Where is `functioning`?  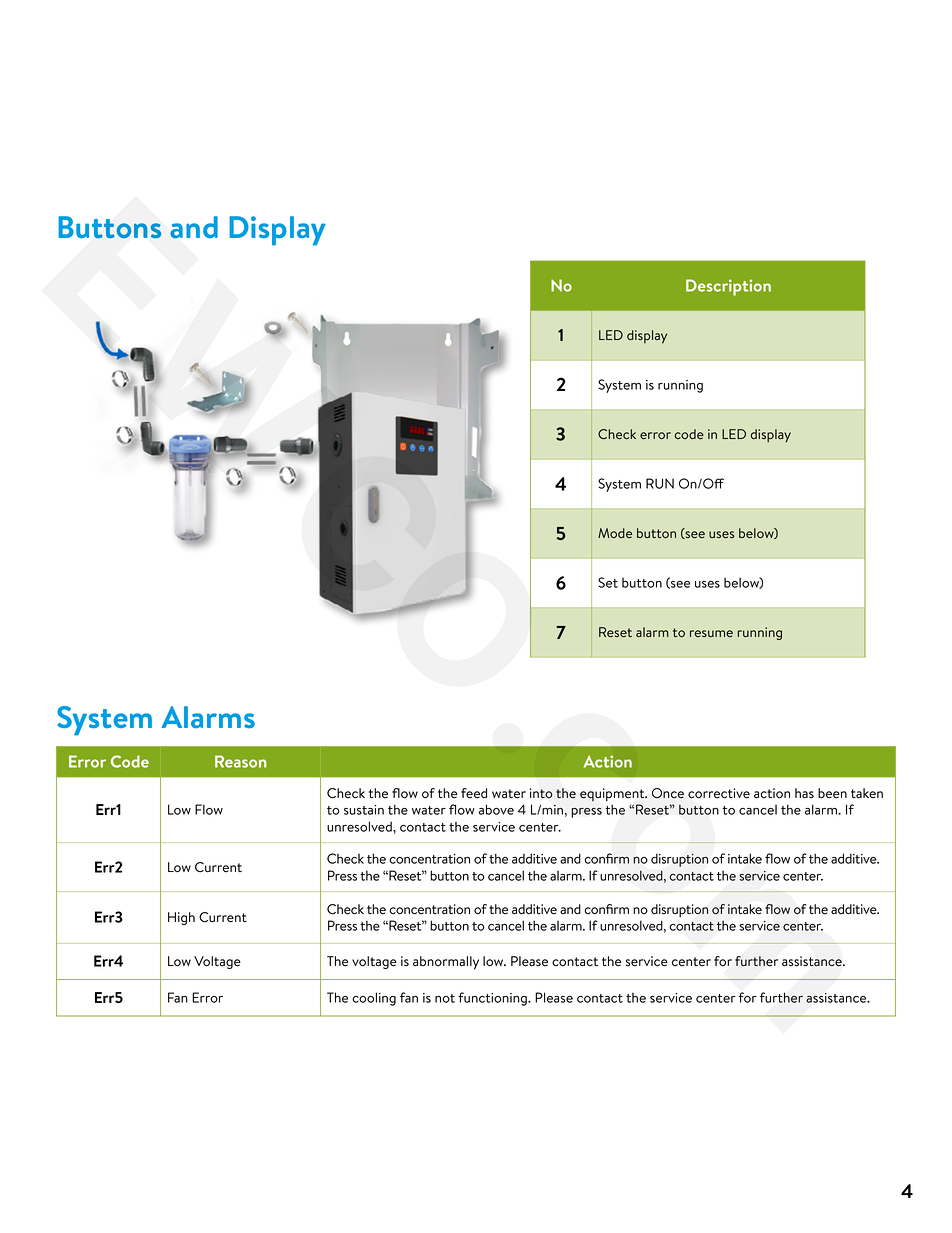
functioning is located at coordinates (493, 999).
